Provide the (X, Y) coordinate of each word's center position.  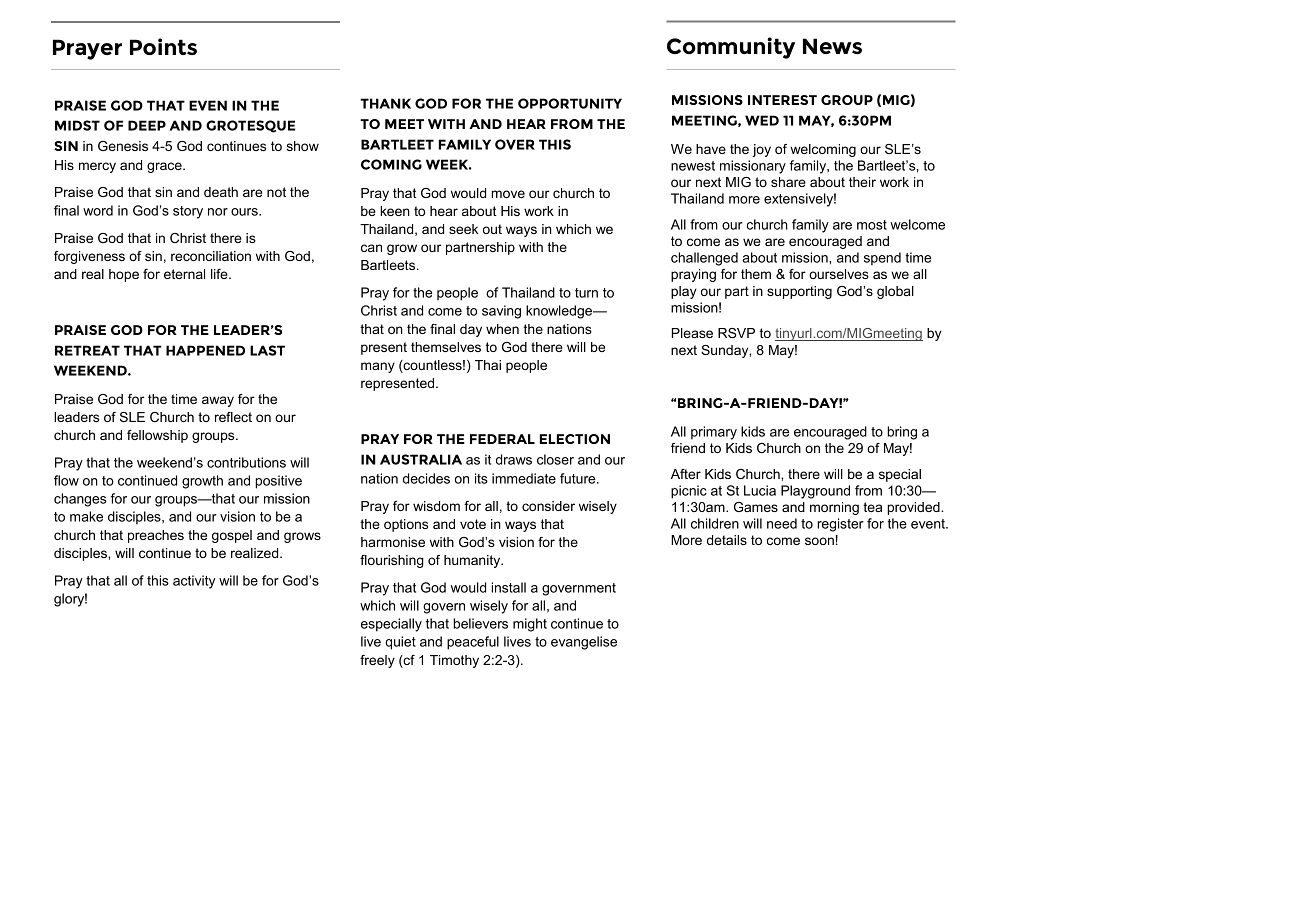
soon (819, 541)
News (832, 46)
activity (194, 582)
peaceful (473, 643)
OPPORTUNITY (570, 103)
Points (163, 46)
